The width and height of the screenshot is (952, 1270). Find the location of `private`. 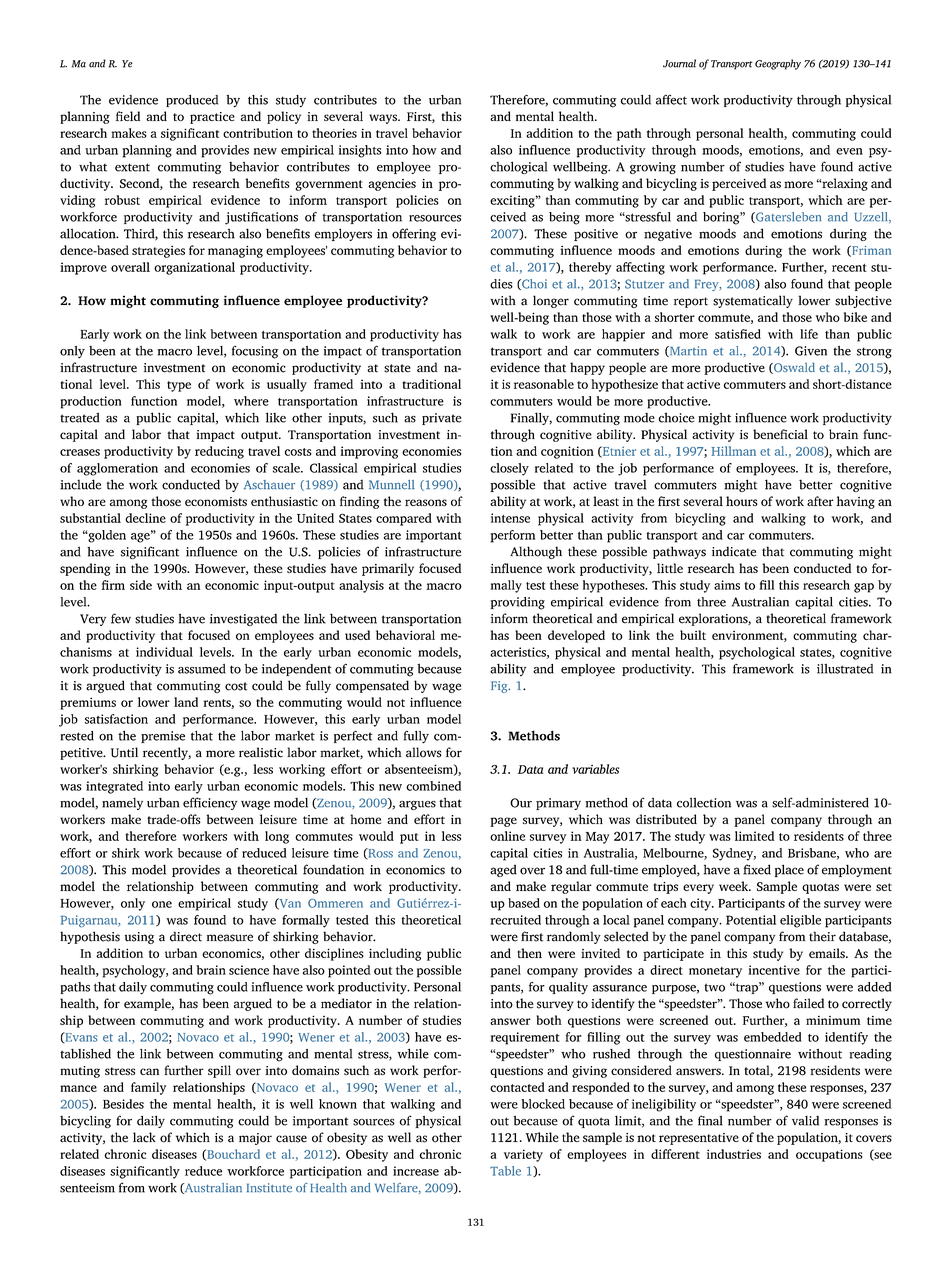

private is located at coordinates (442, 419).
